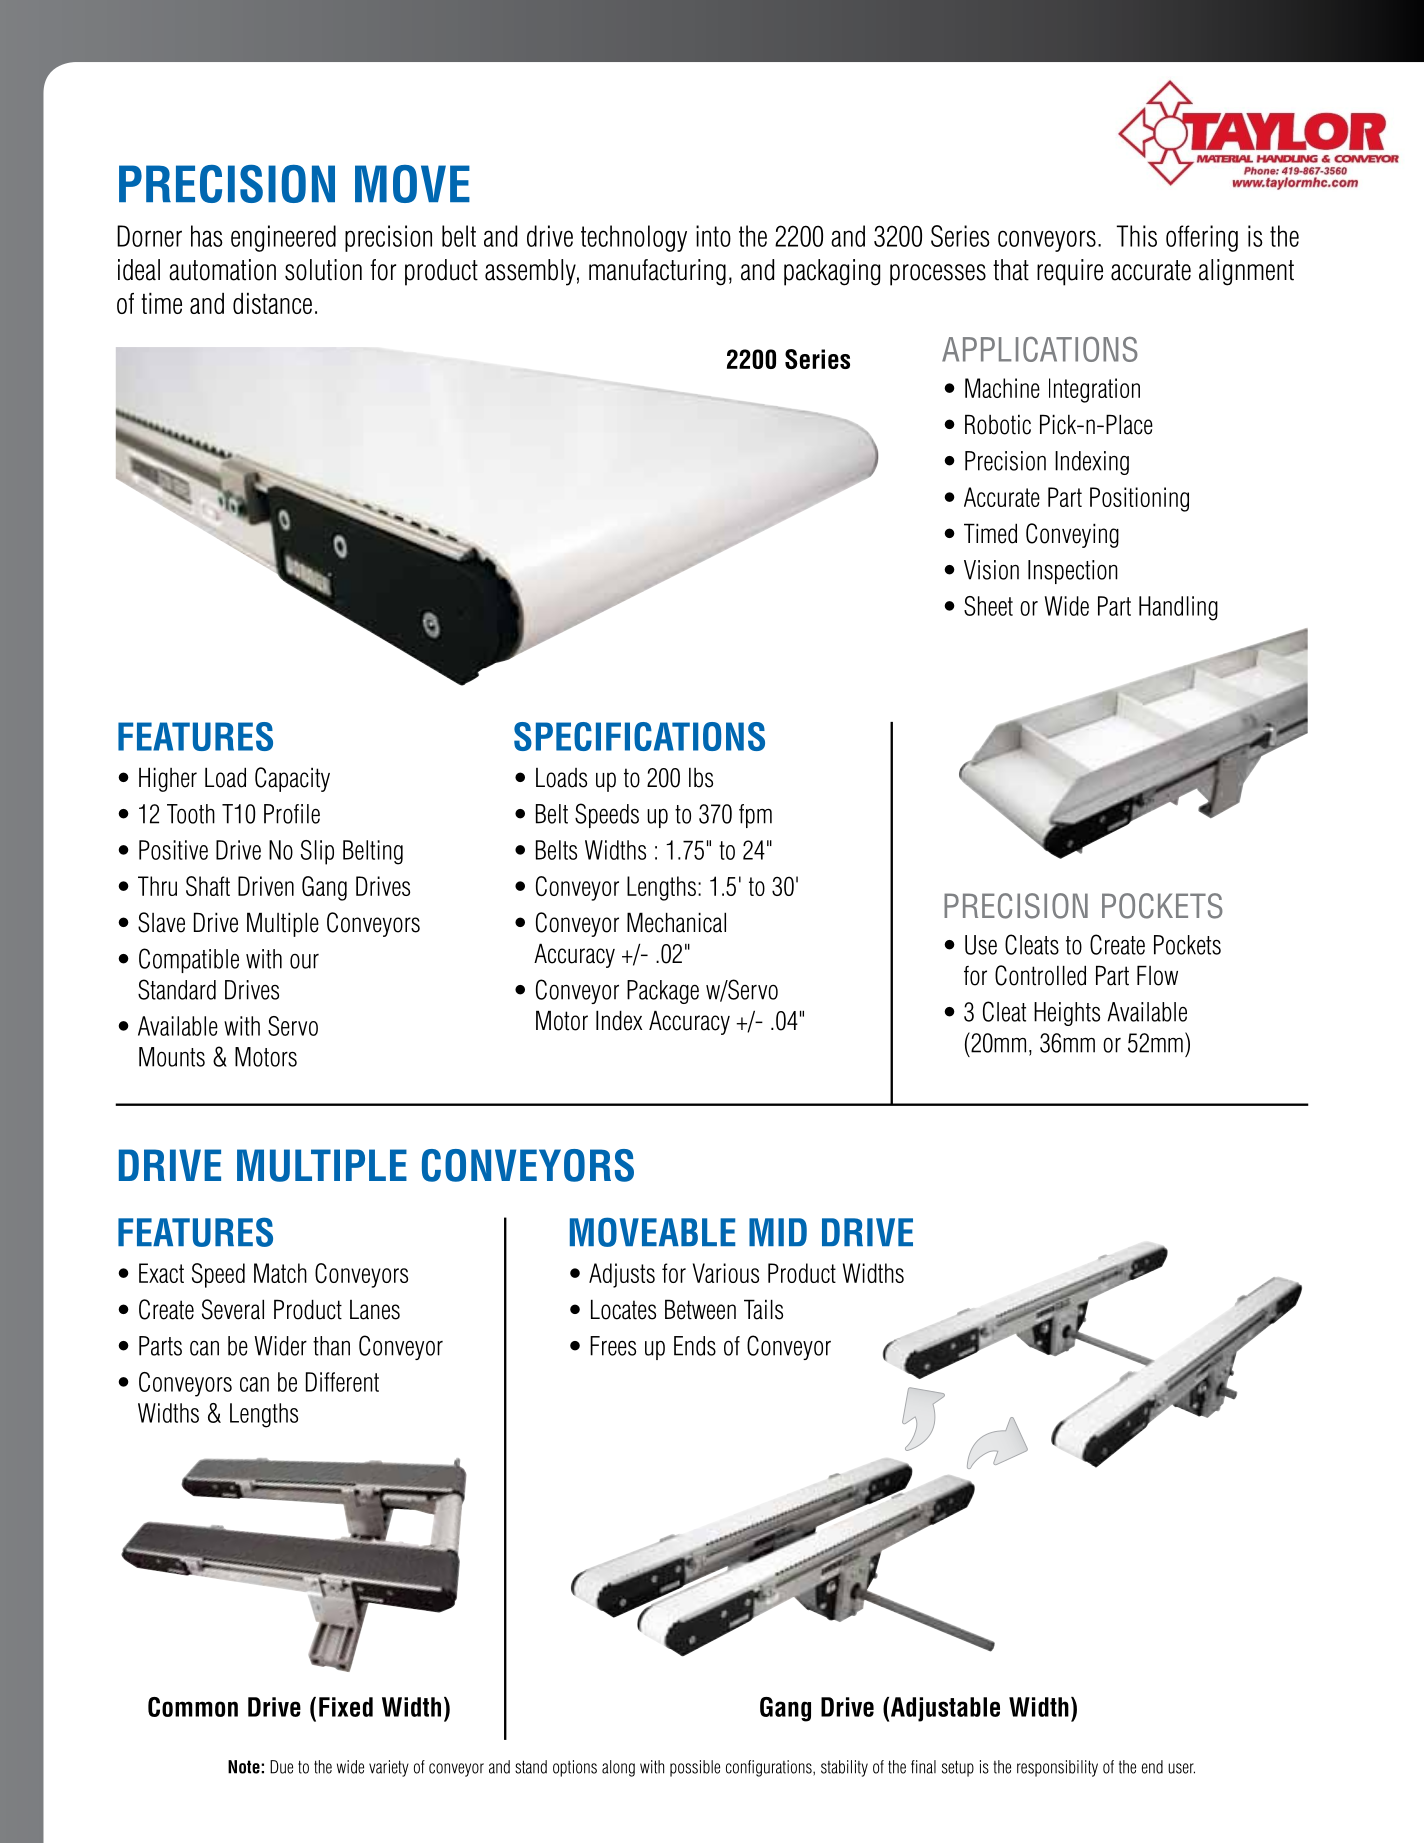 Image resolution: width=1424 pixels, height=1843 pixels. Describe the element at coordinates (701, 778) in the page. I see `lbs` at that location.
